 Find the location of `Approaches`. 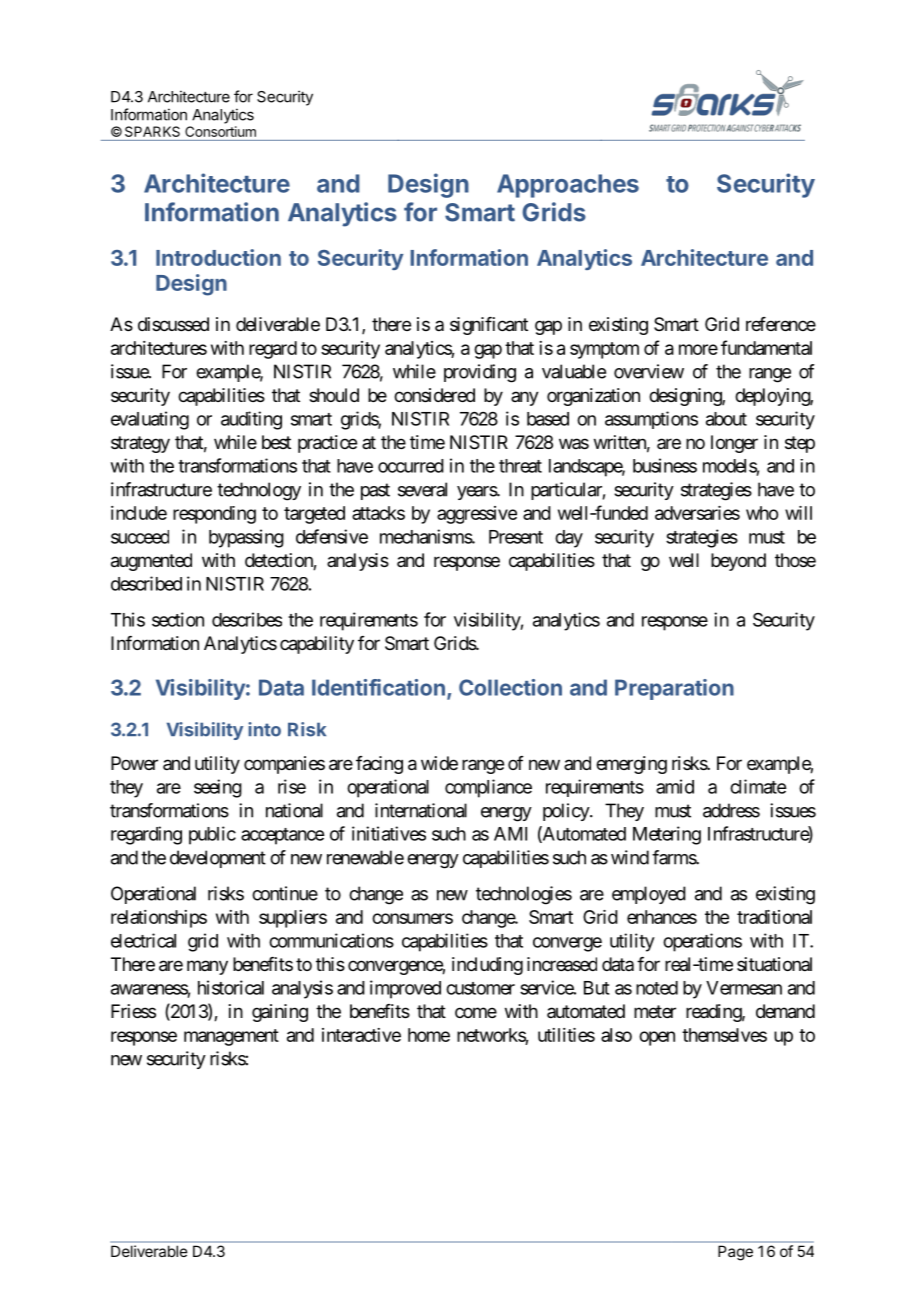

Approaches is located at coordinates (568, 186).
